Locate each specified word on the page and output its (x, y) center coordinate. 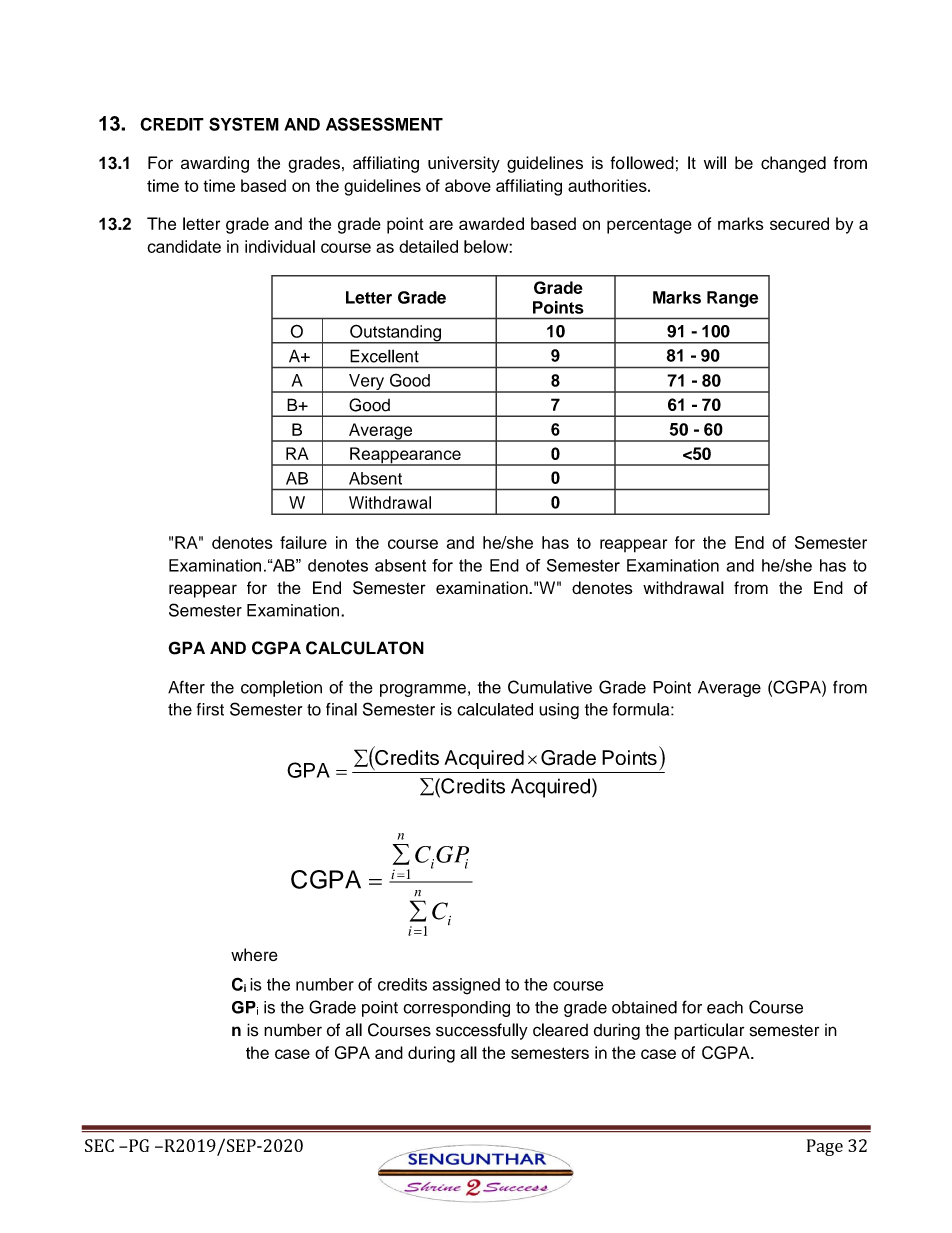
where (254, 954)
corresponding (456, 1009)
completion (281, 688)
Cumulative (550, 687)
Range (732, 299)
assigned (466, 986)
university (464, 164)
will (715, 162)
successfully (482, 1031)
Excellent (384, 356)
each (725, 1007)
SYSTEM (244, 124)
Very (367, 383)
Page (825, 1147)
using (559, 711)
